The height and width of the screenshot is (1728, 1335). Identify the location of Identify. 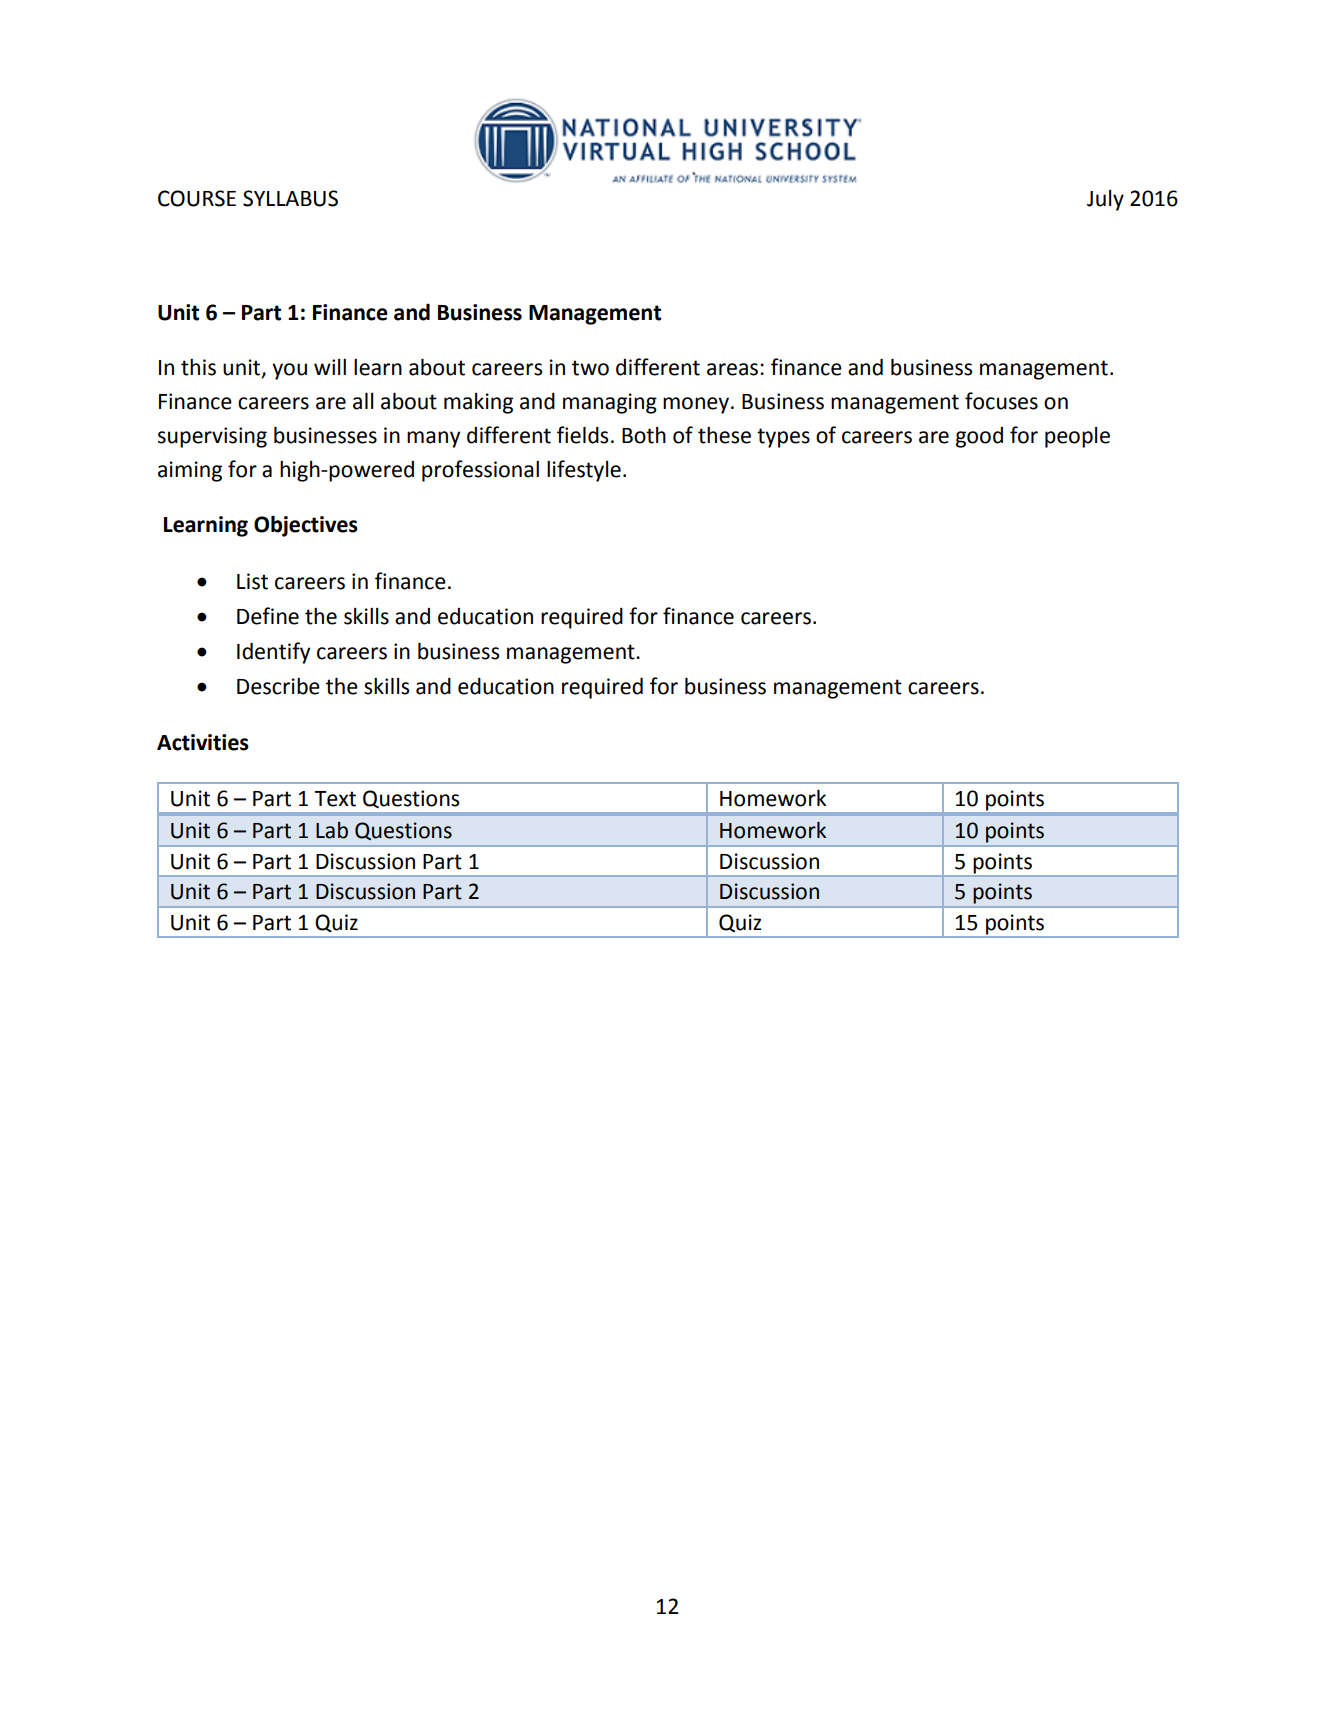
(273, 653).
